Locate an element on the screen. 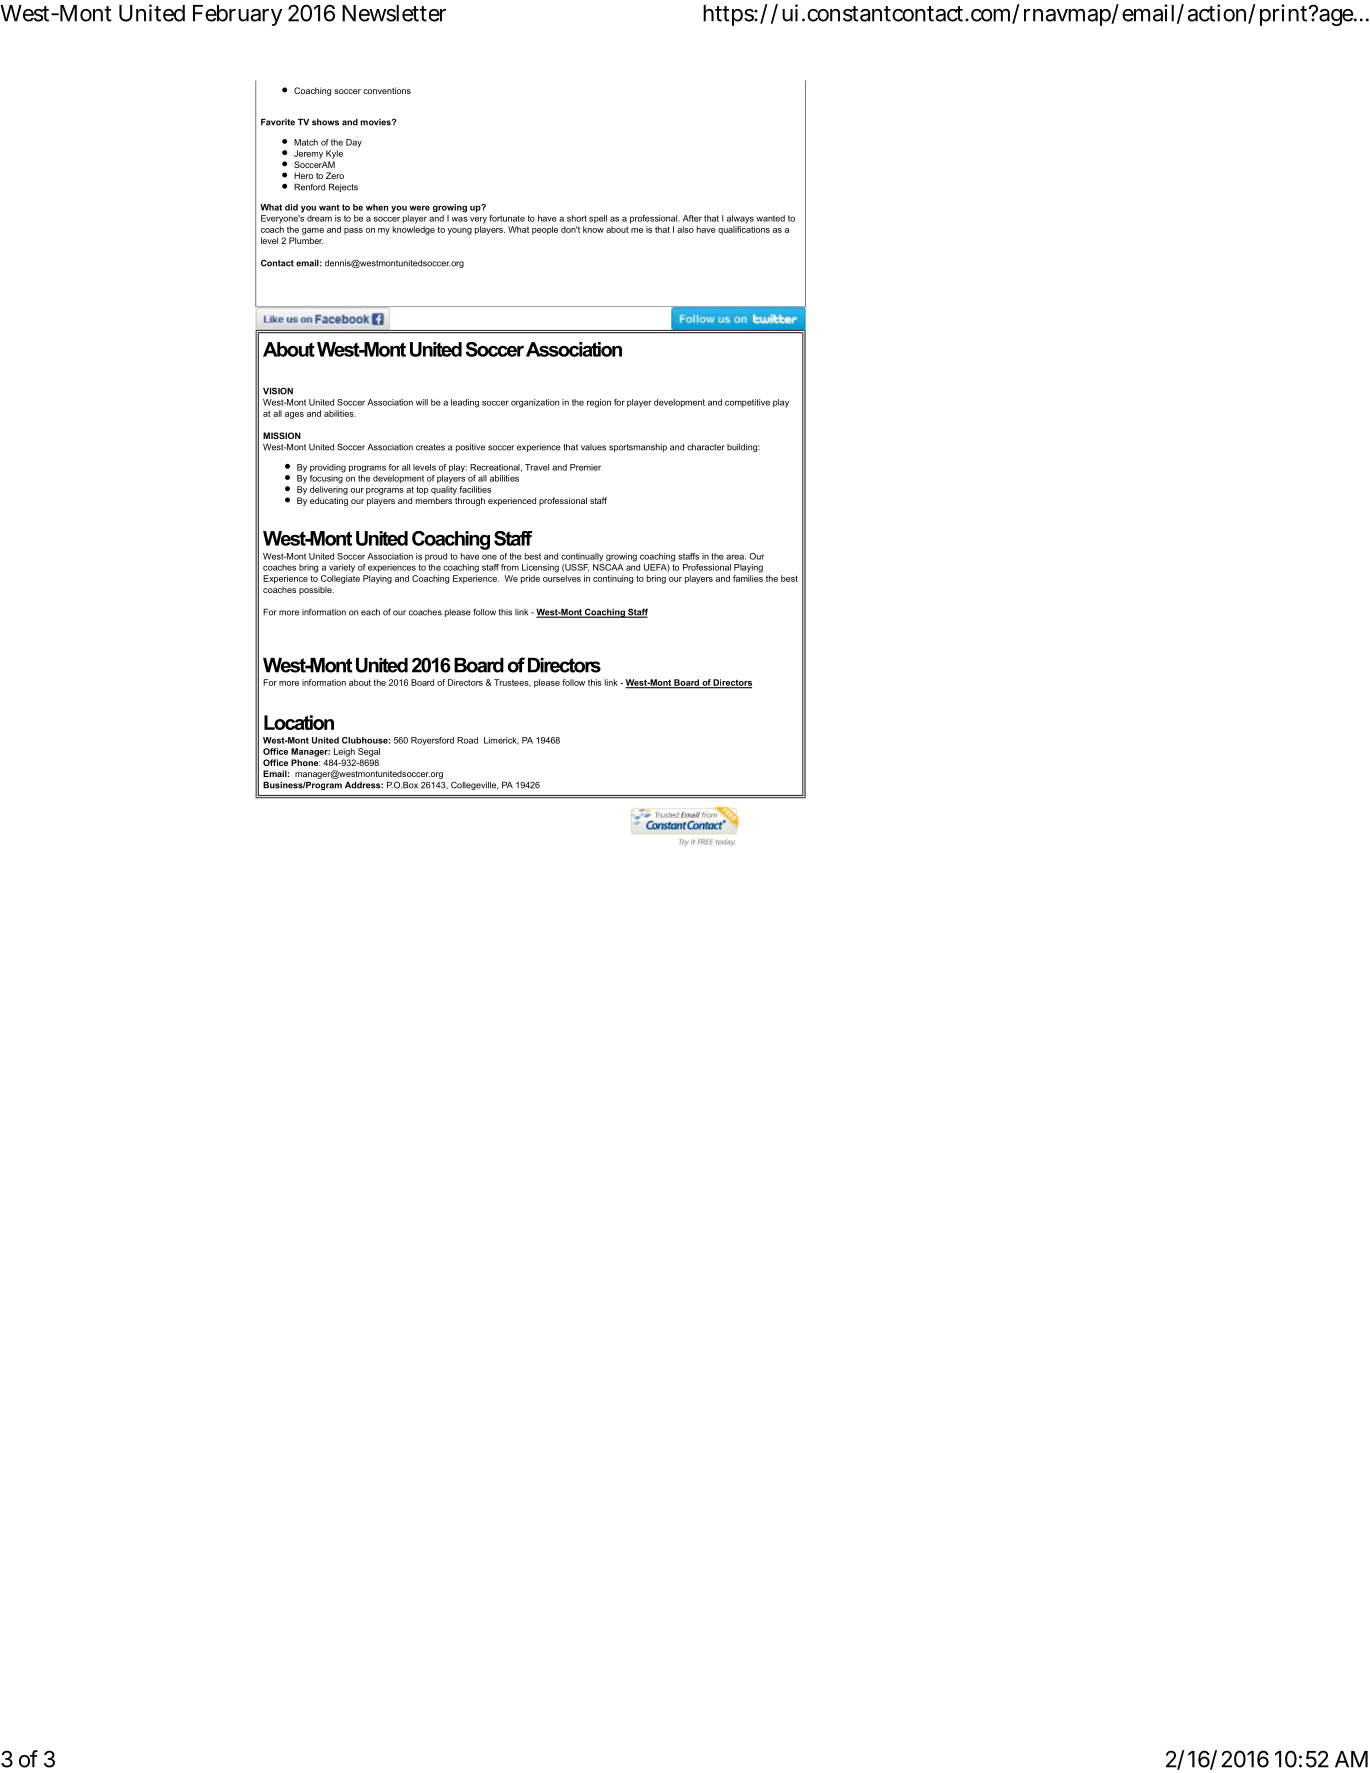  Location is located at coordinates (299, 722).
